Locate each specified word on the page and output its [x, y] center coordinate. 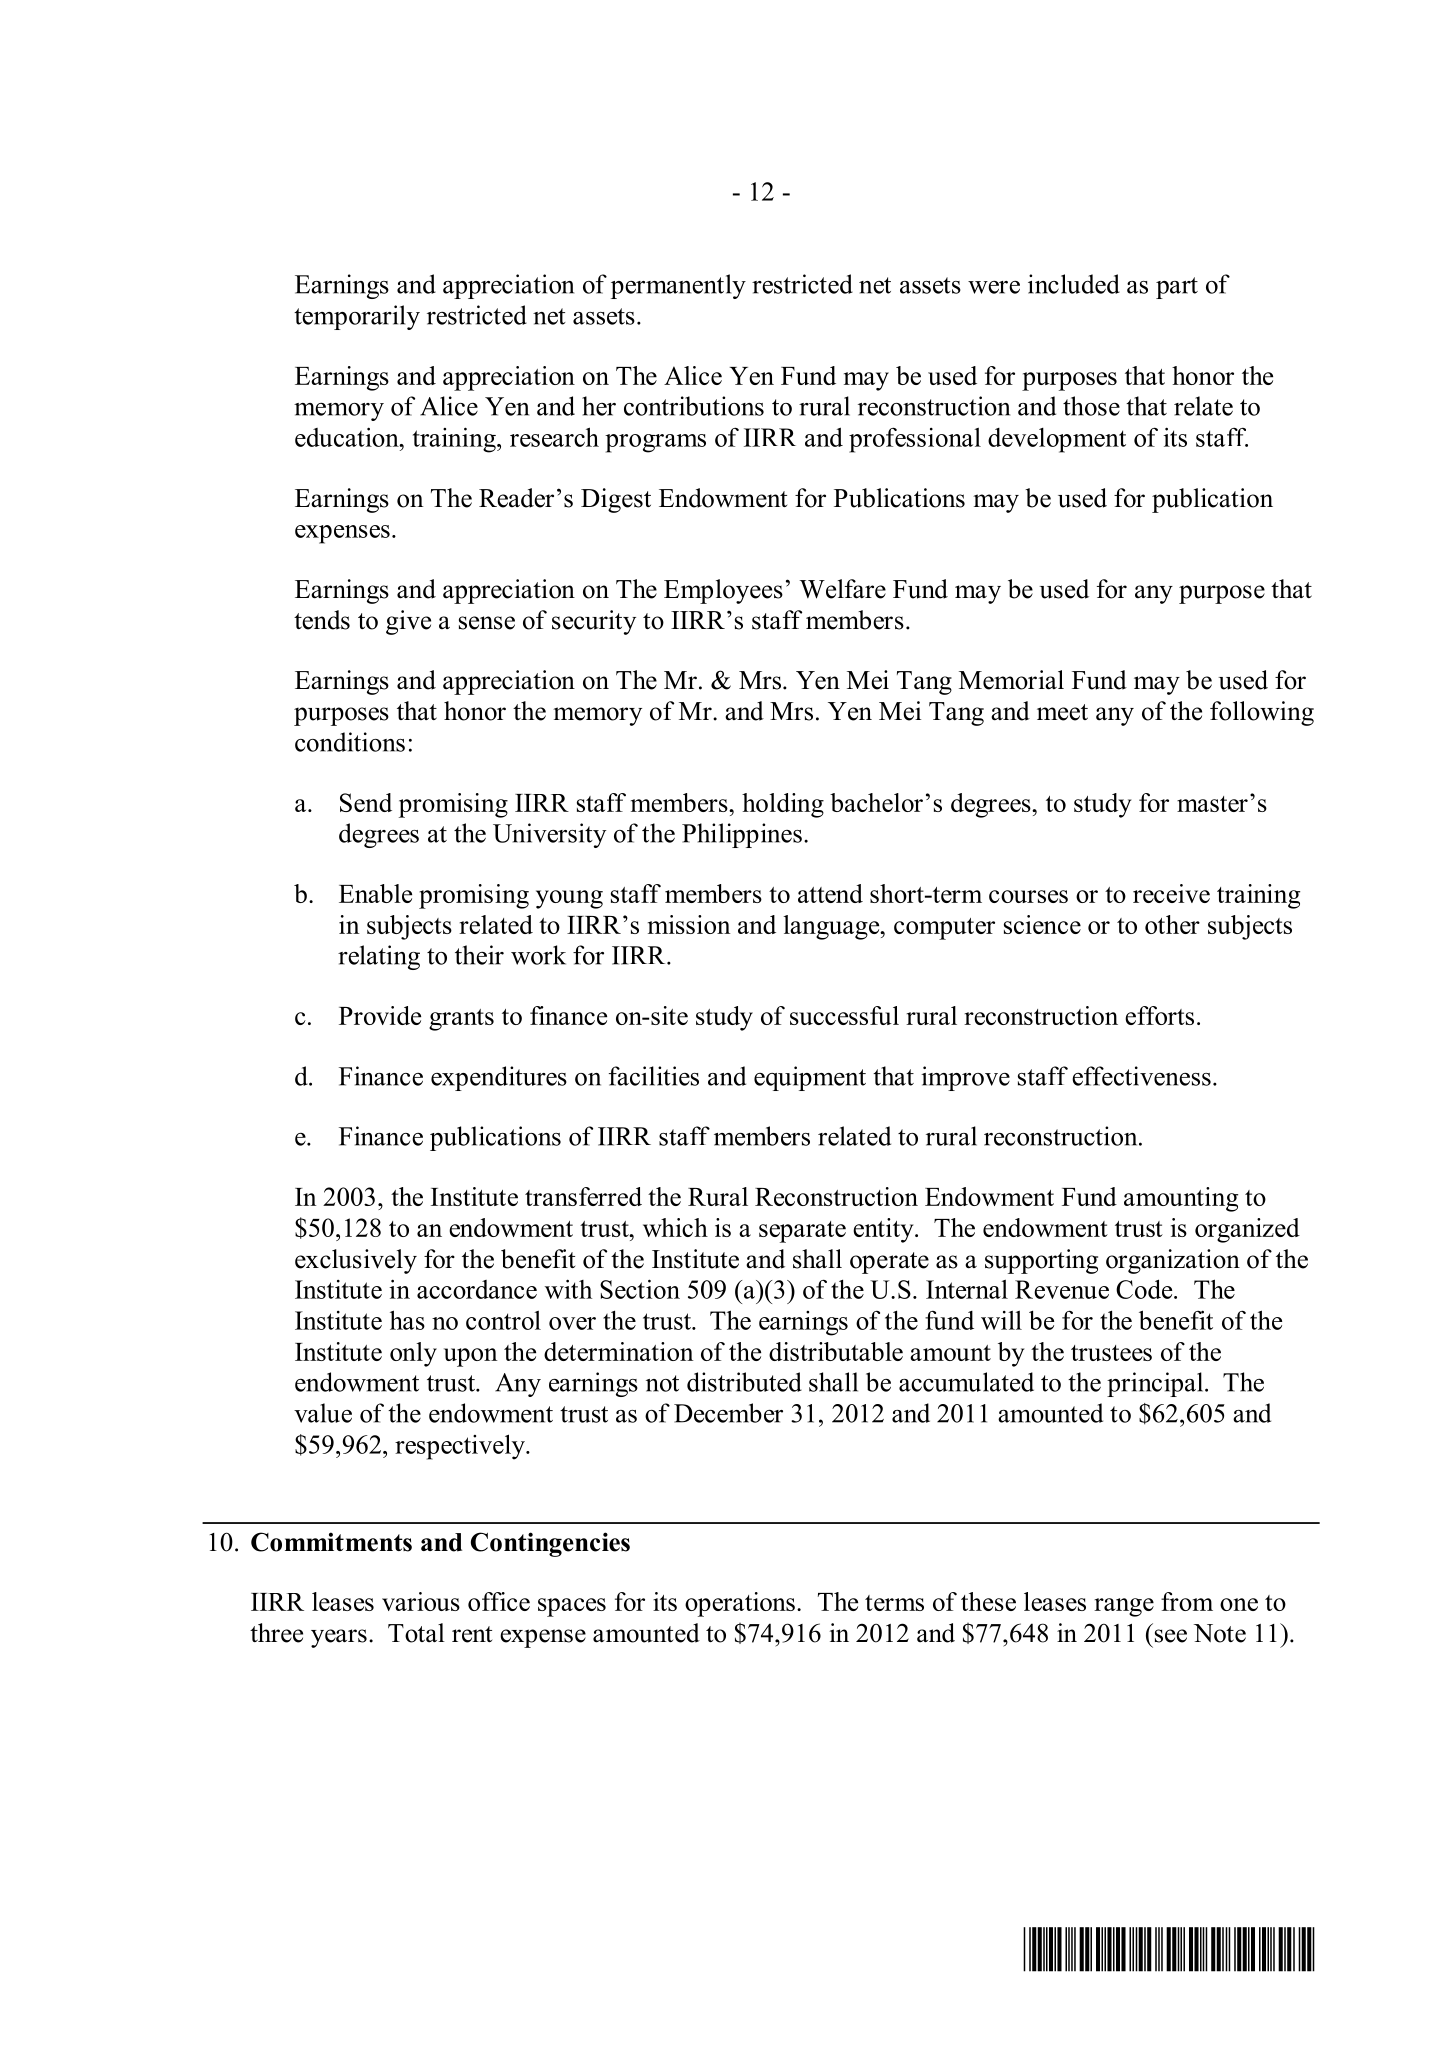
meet [1062, 712]
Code [1145, 1289]
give [408, 622]
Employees [723, 591]
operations [740, 1604]
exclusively [356, 1261]
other [1172, 924]
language [832, 927]
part [1177, 288]
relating [379, 957]
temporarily [357, 317]
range [1124, 1607]
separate [802, 1232]
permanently [678, 286]
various [421, 1601]
